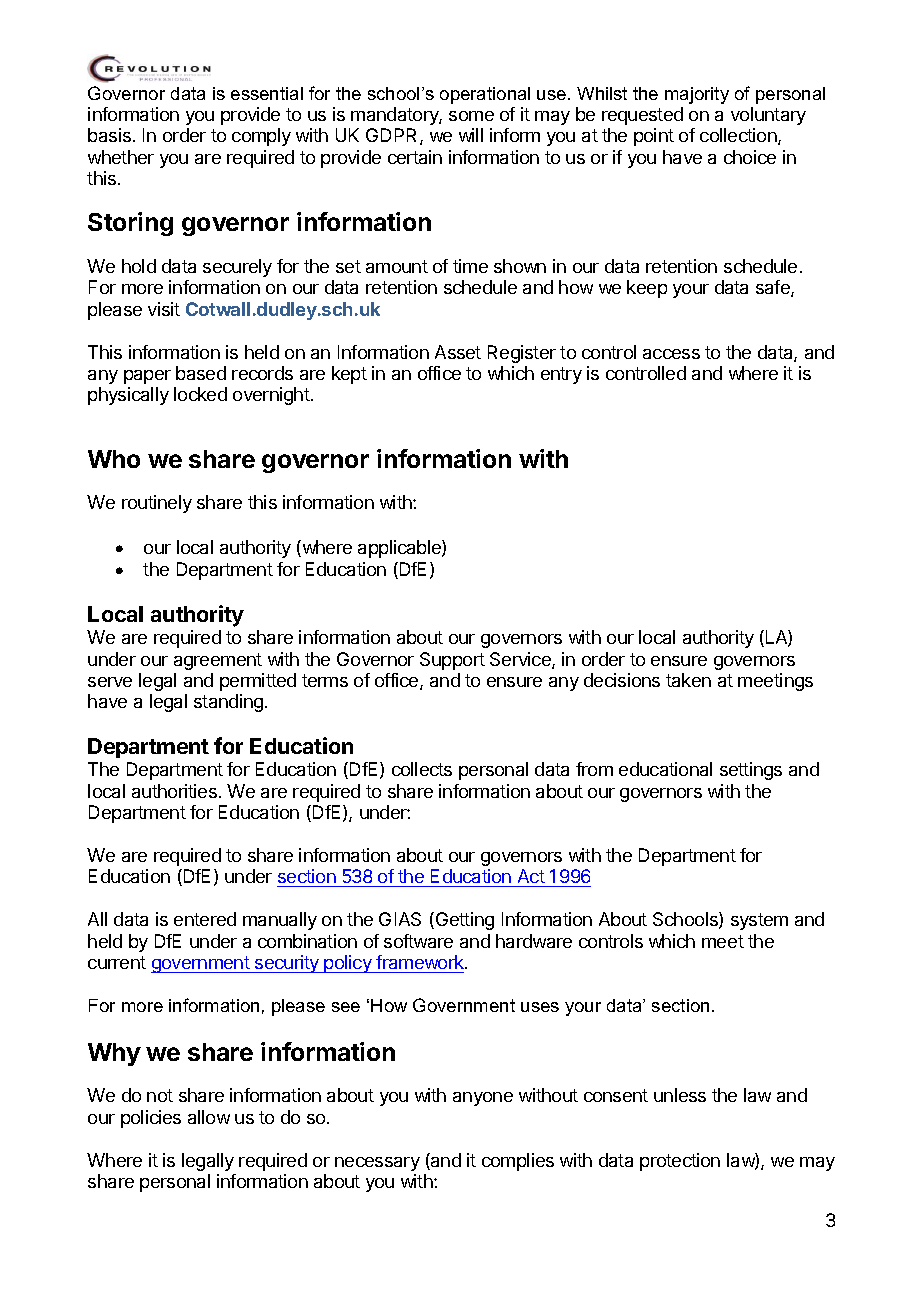  What do you see at coordinates (458, 352) in the image?
I see `Asset` at bounding box center [458, 352].
